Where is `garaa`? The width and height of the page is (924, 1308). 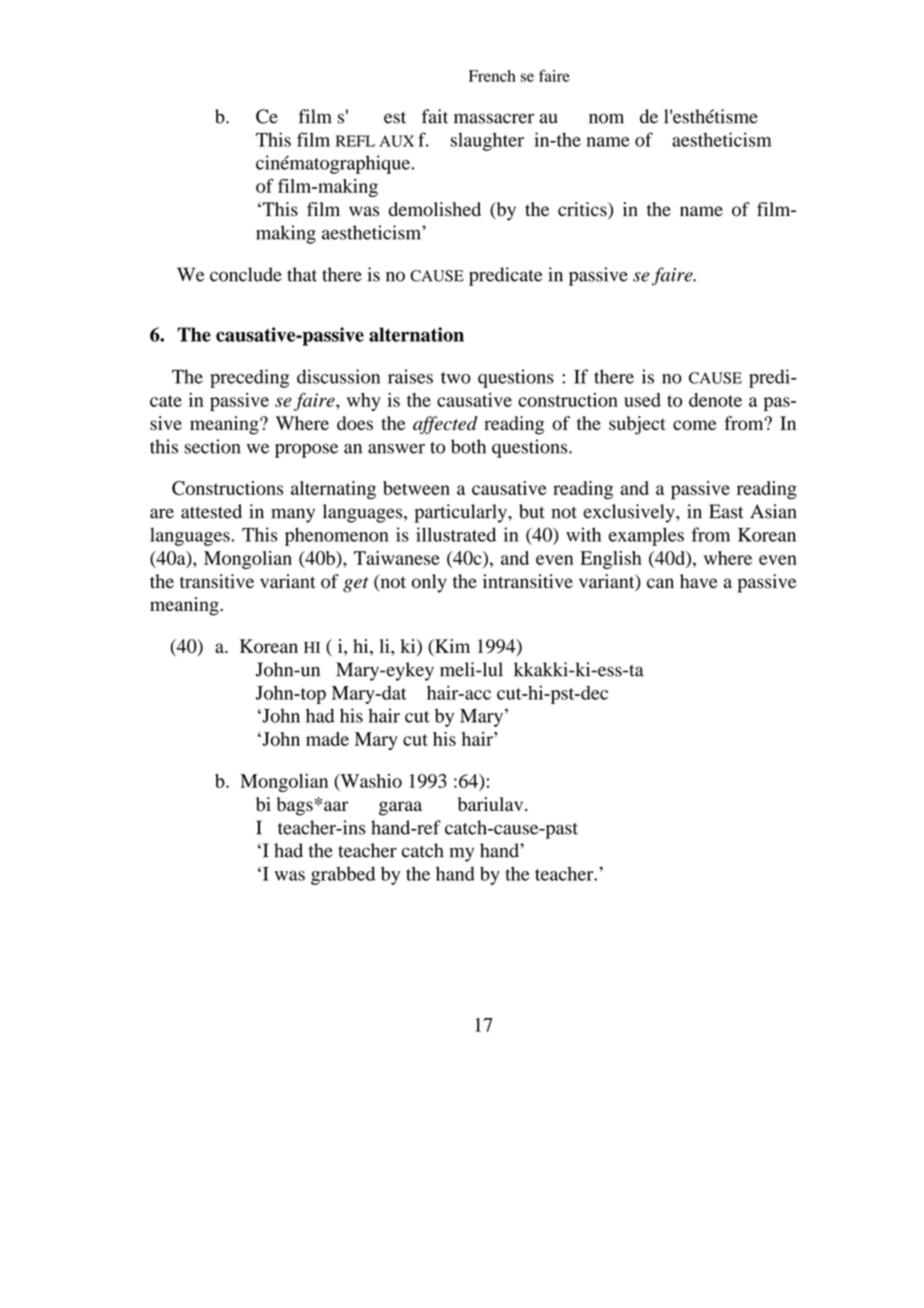
garaa is located at coordinates (400, 808).
